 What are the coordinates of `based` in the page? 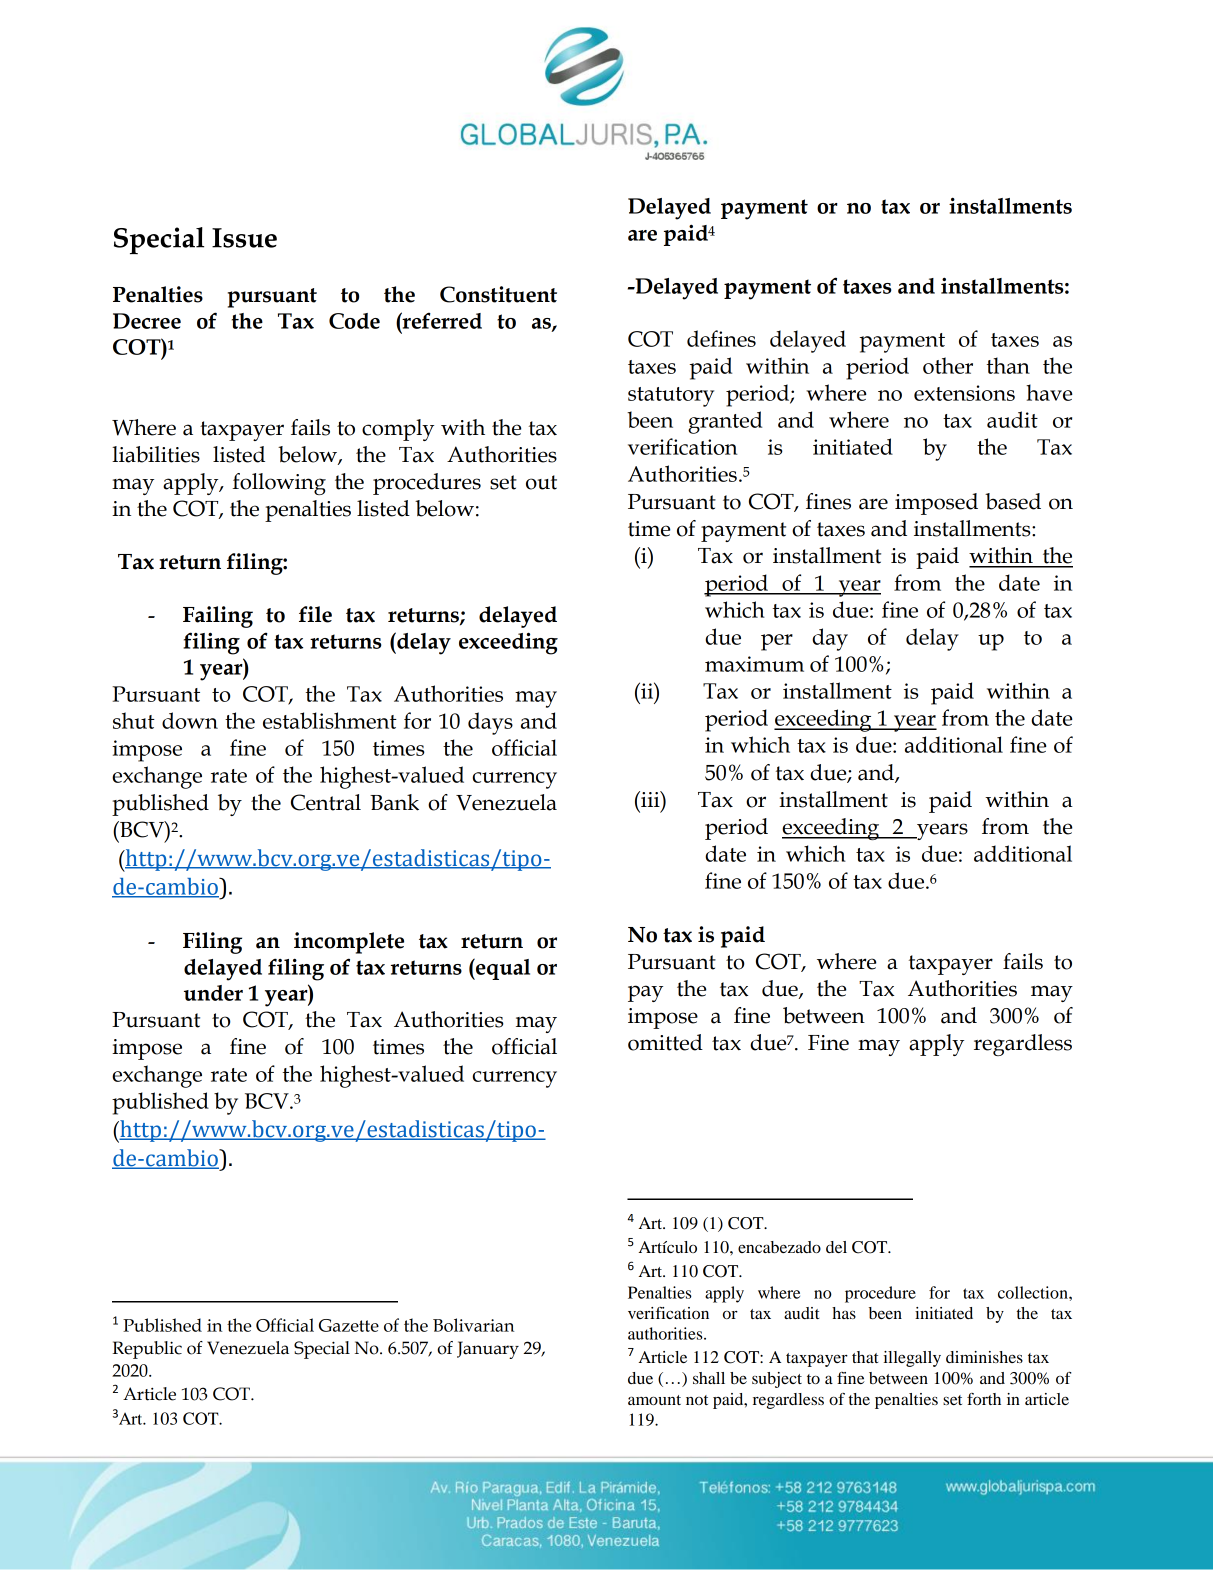 It's located at (1013, 501).
